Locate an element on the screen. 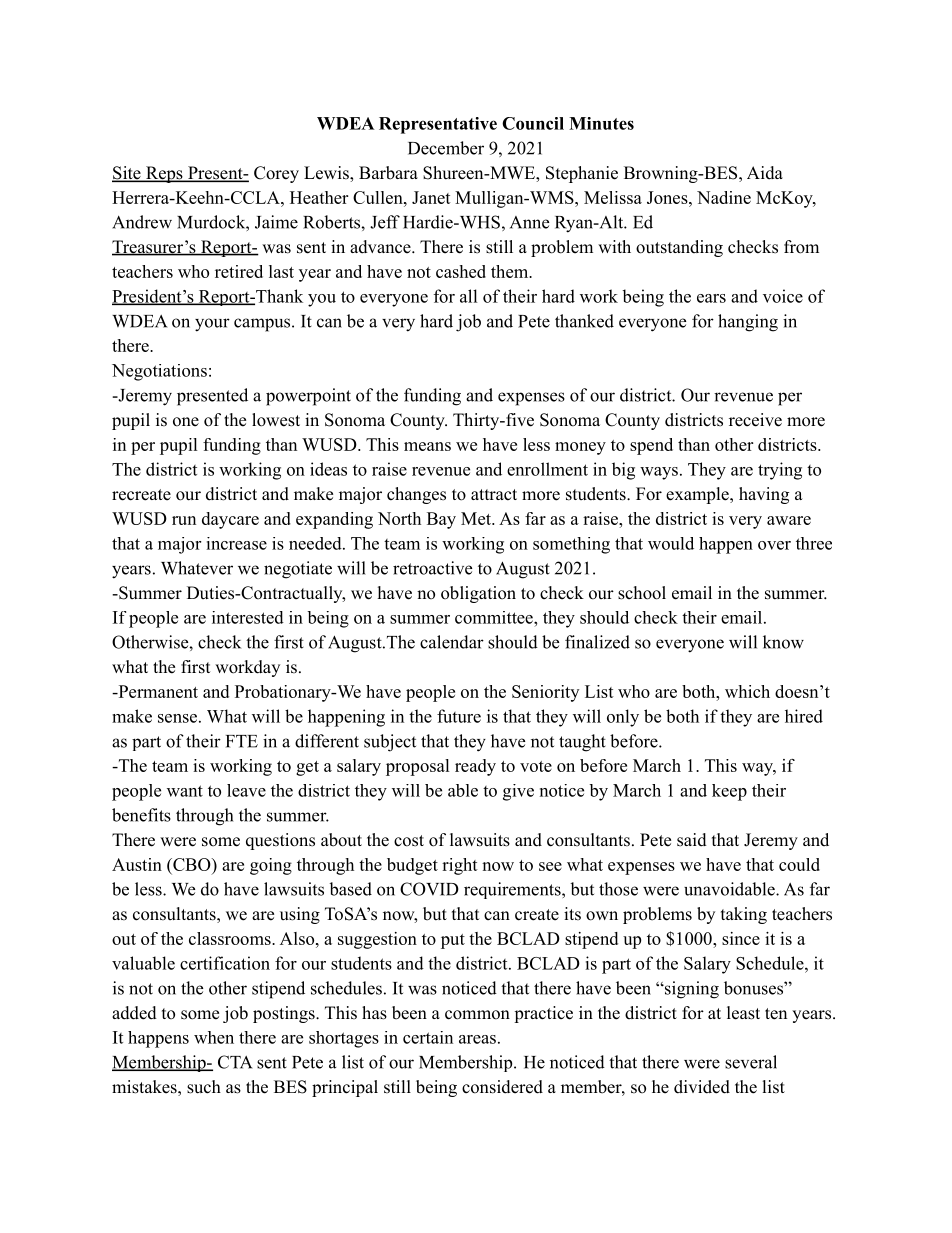 The image size is (952, 1233). means is located at coordinates (427, 446).
